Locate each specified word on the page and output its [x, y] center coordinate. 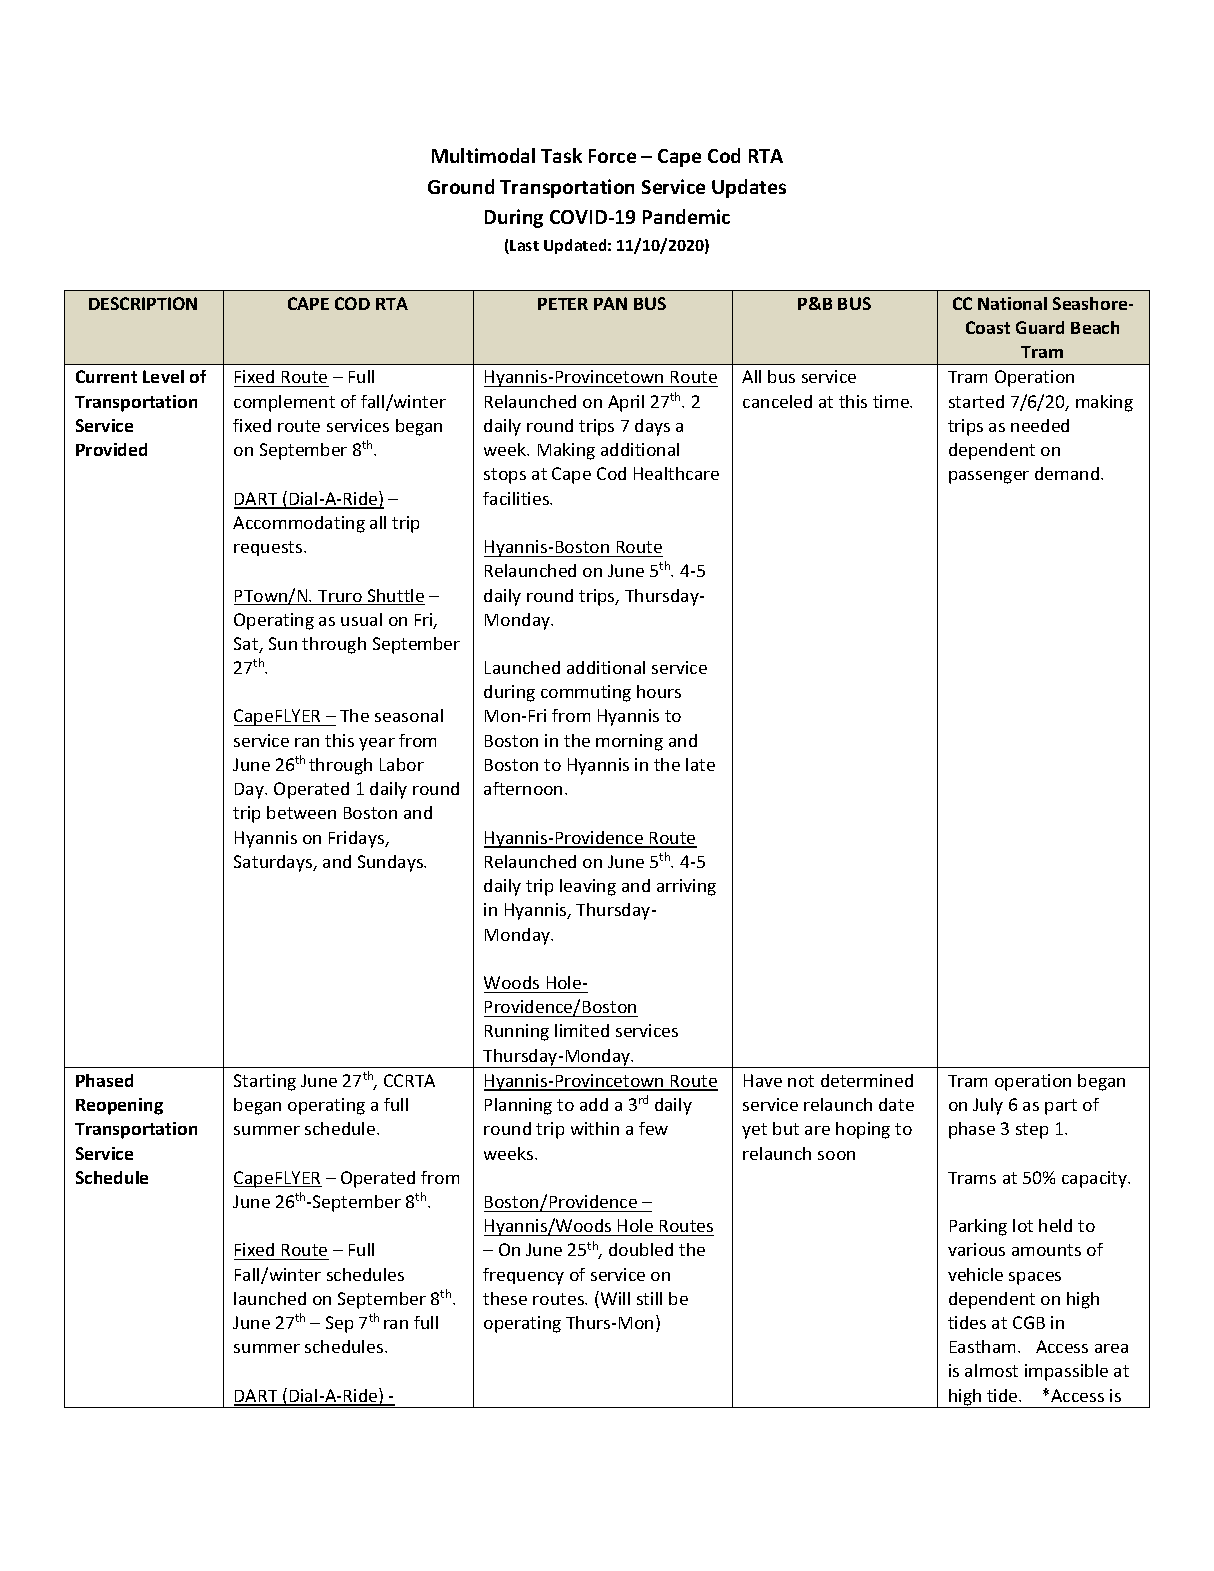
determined [867, 1080]
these [505, 1298]
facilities [517, 498]
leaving [588, 887]
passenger [989, 477]
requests [269, 548]
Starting [265, 1082]
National [1012, 303]
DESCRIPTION [143, 303]
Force [612, 156]
